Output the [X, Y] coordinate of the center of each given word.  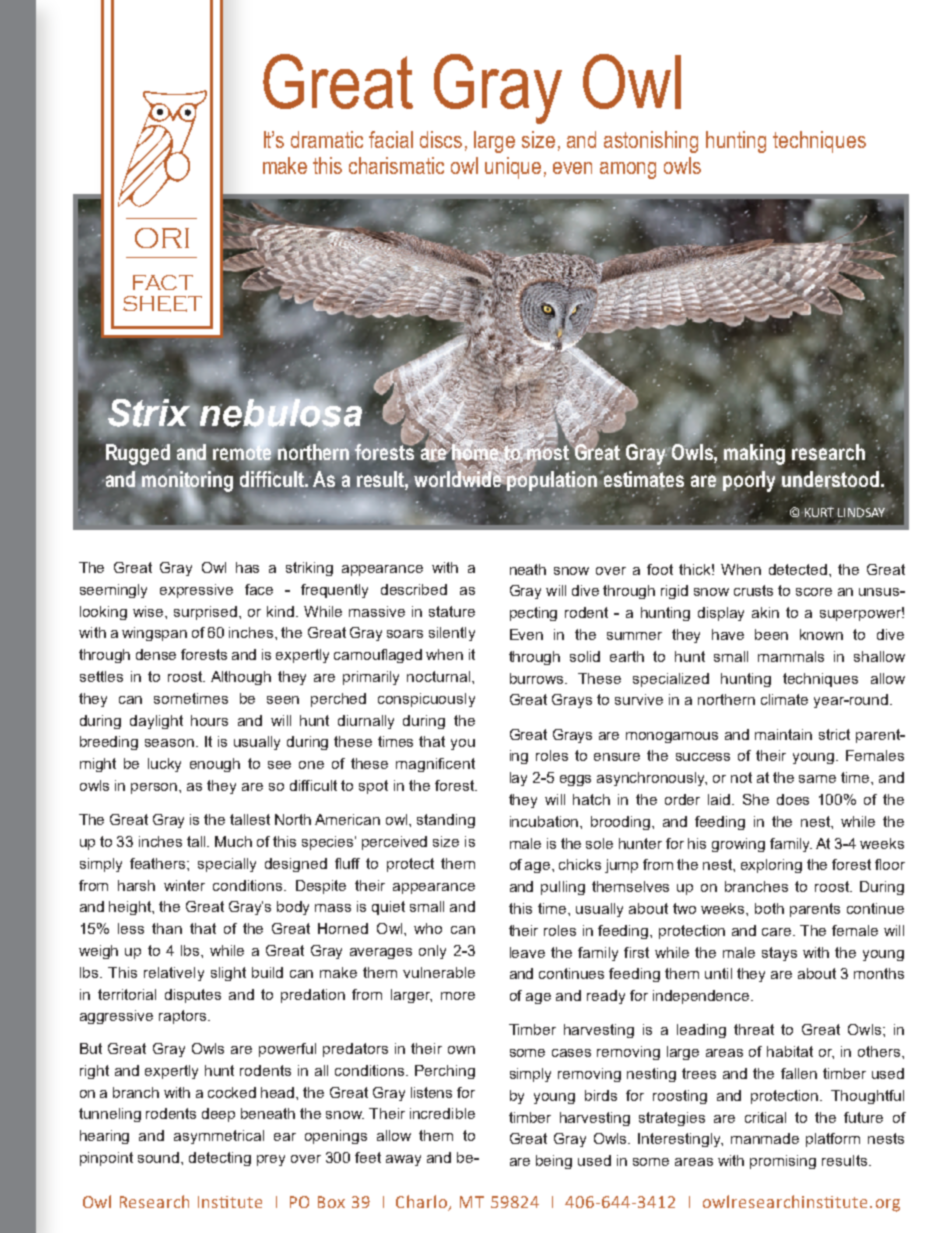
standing [446, 821]
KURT [819, 511]
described [414, 589]
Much [233, 841]
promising [783, 1162]
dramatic [327, 139]
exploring [771, 866]
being [554, 1162]
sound [160, 1157]
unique [513, 168]
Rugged [138, 454]
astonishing [651, 142]
